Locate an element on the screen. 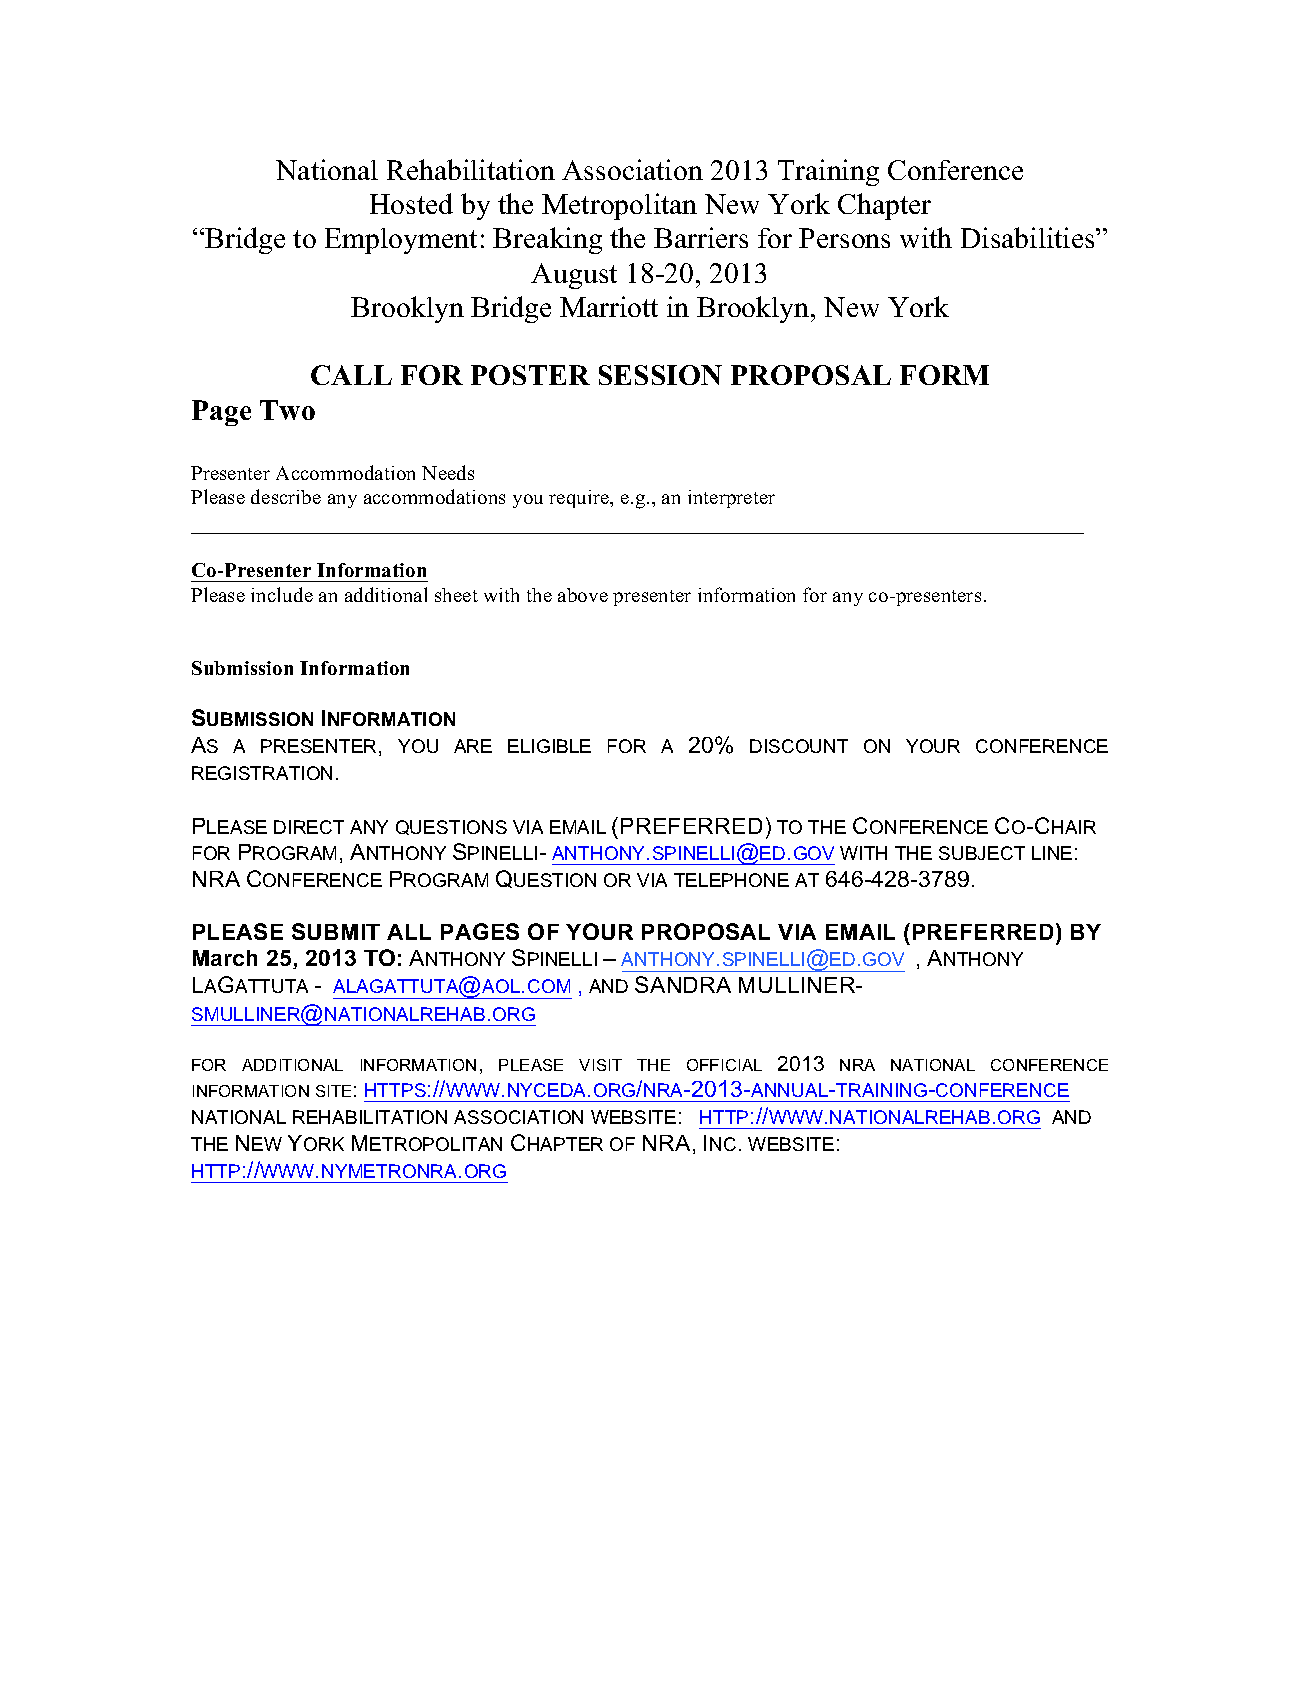  VISIT is located at coordinates (600, 1065).
